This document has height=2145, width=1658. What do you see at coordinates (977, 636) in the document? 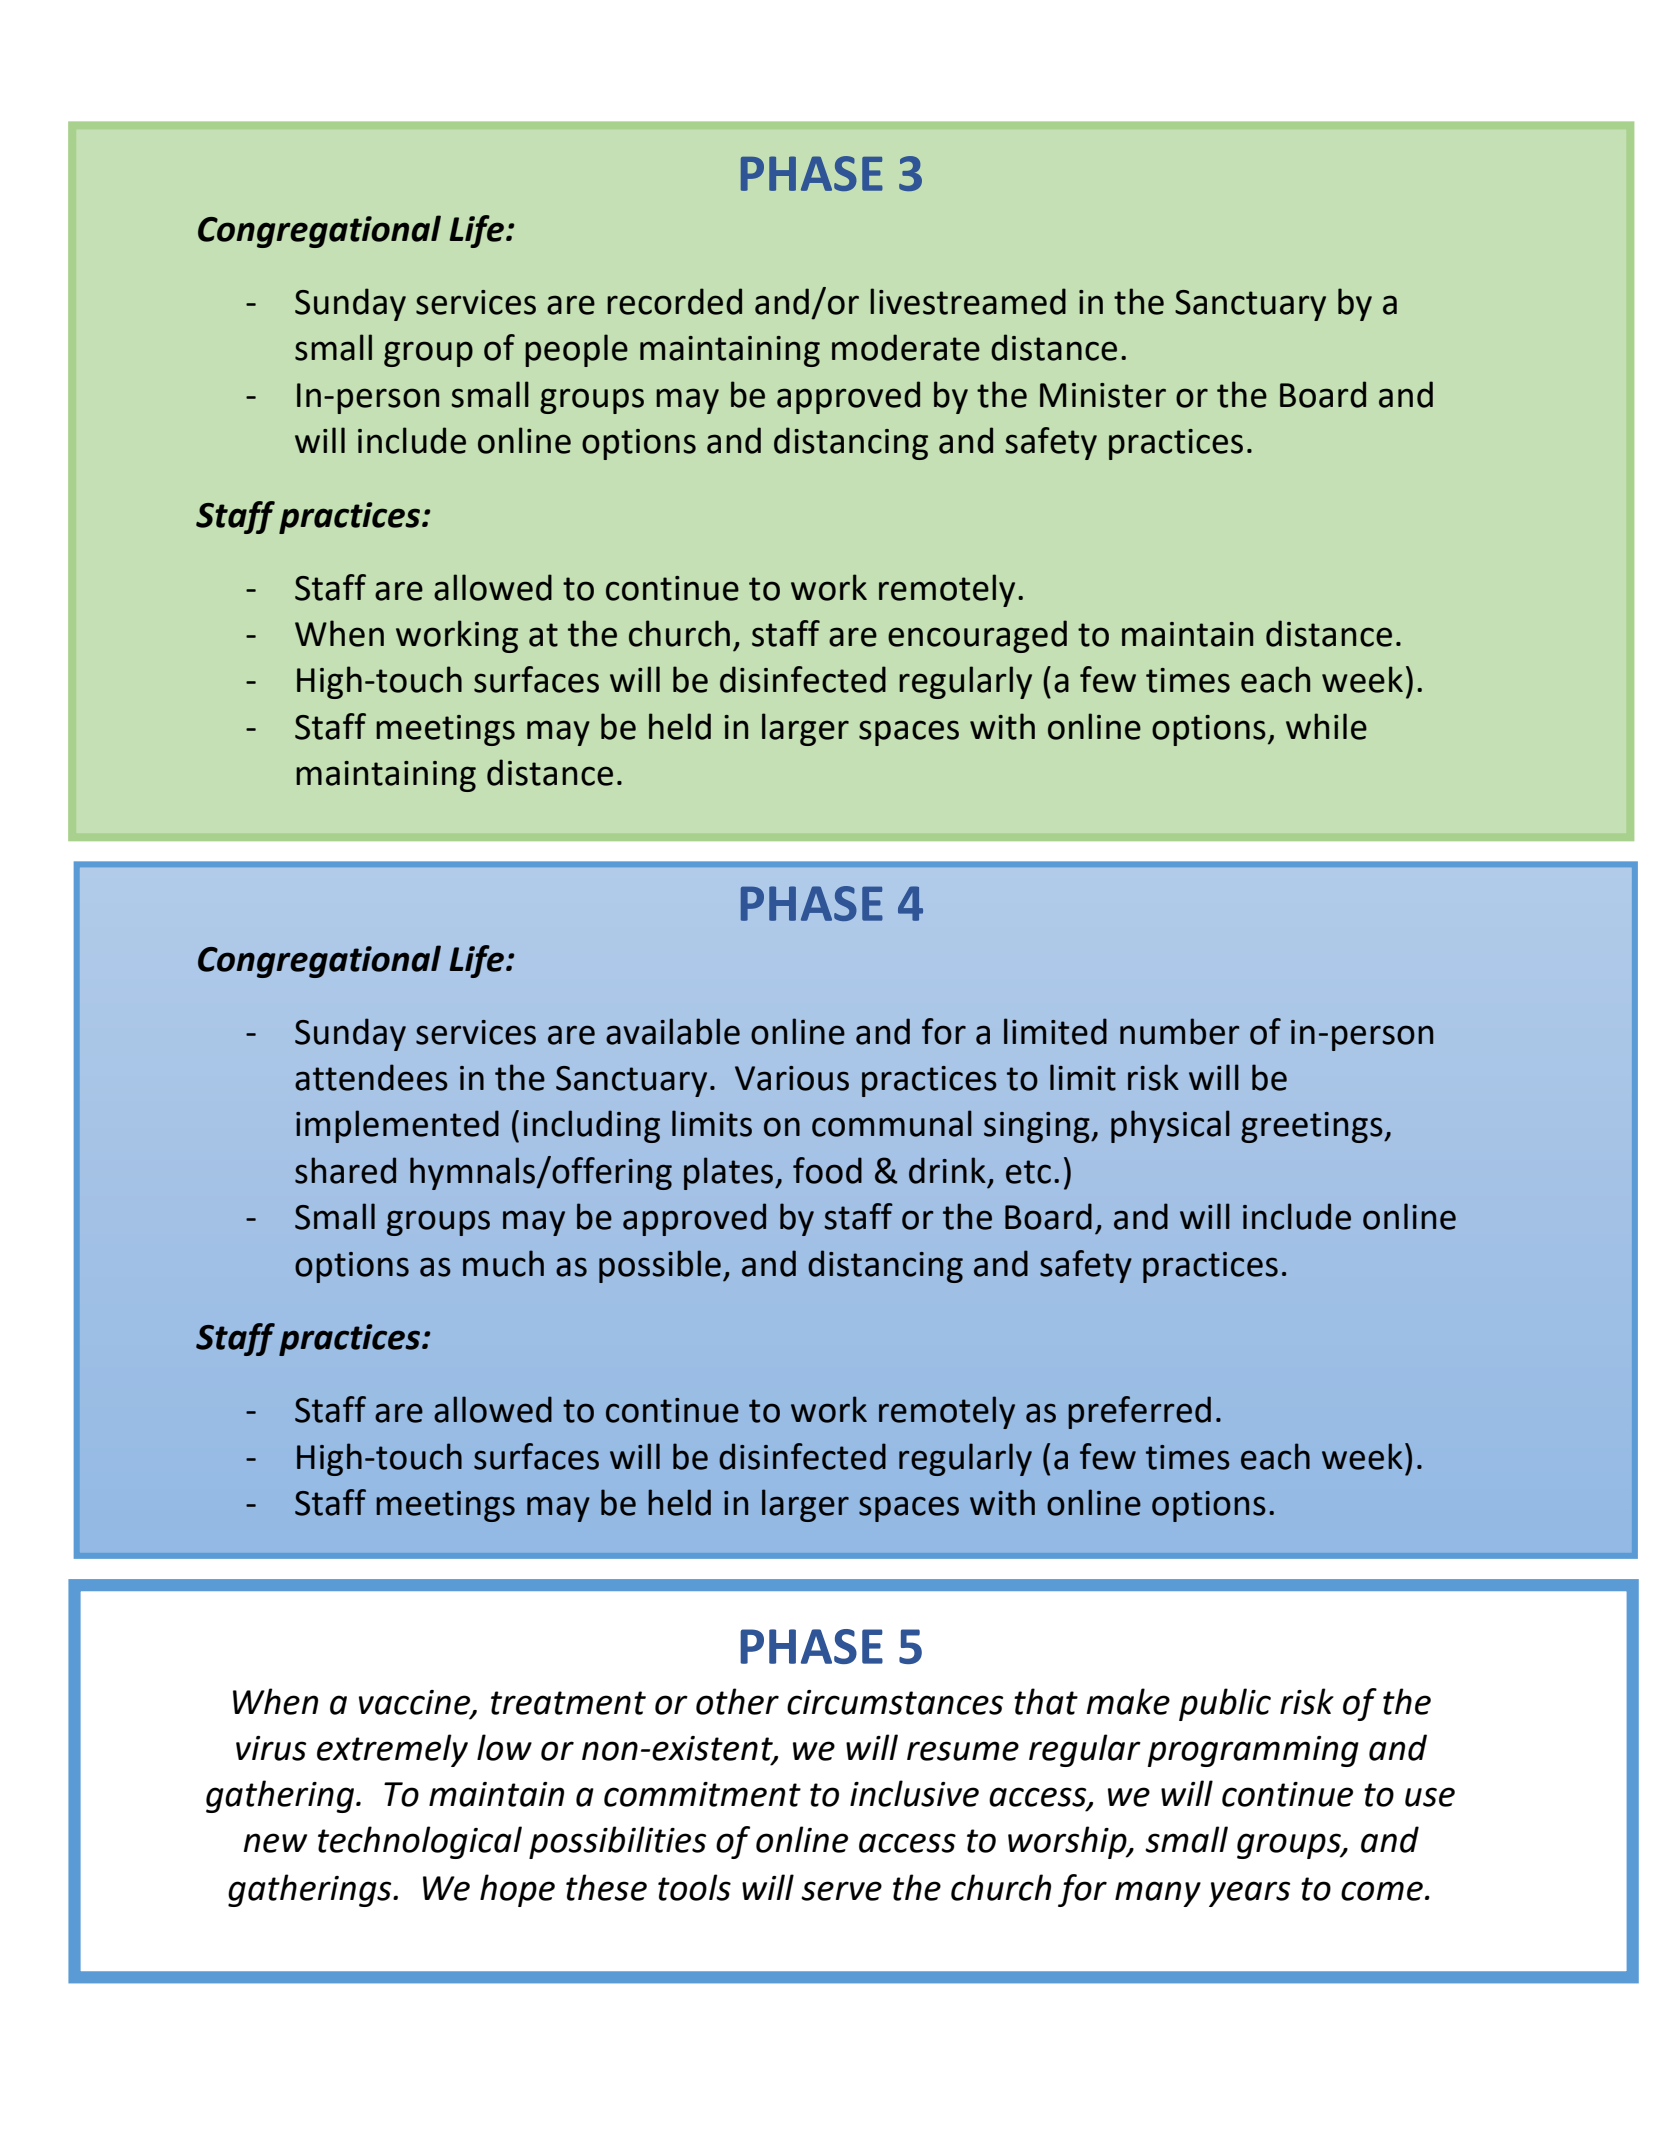
I see `encouraged` at bounding box center [977, 636].
